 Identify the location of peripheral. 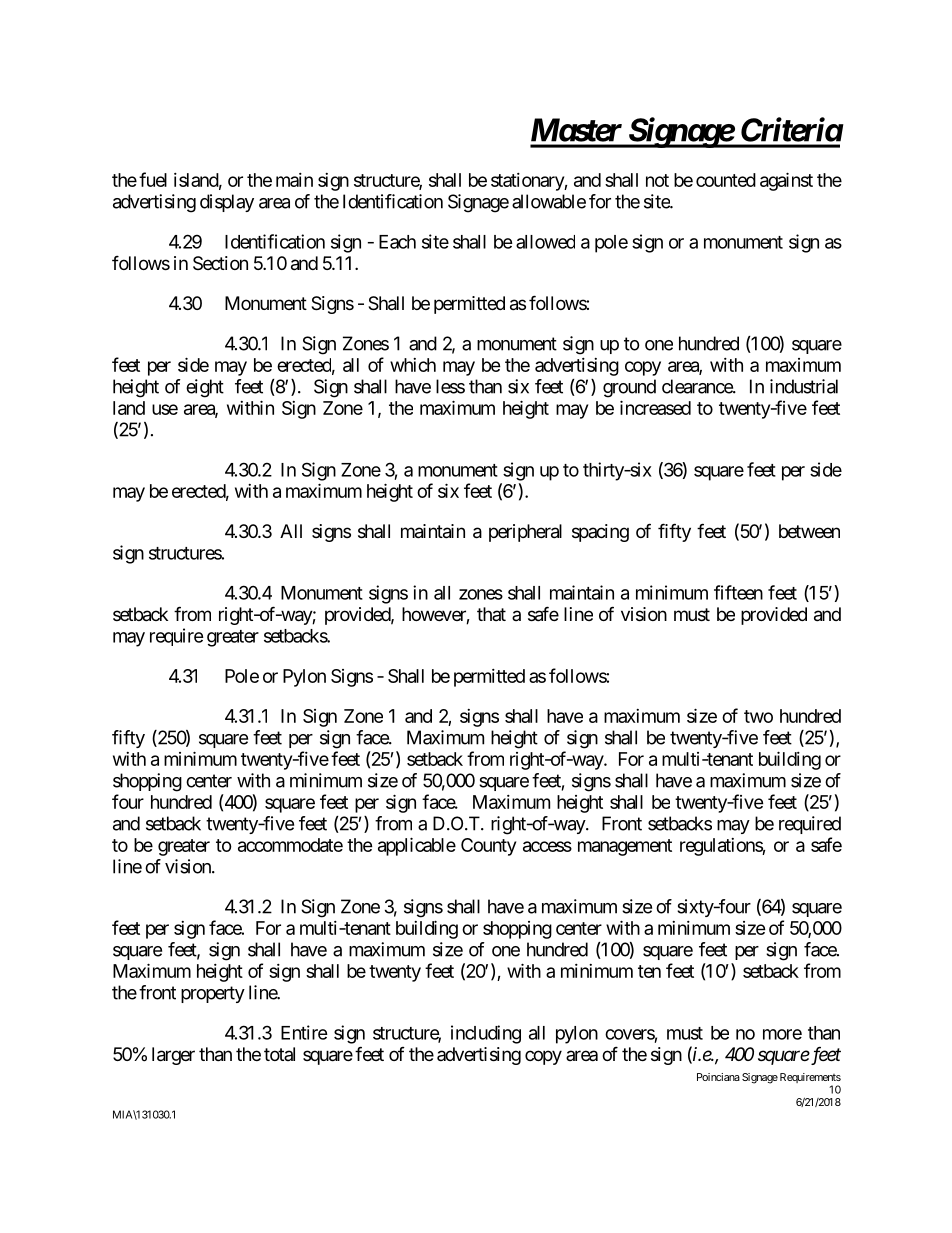
(525, 533).
